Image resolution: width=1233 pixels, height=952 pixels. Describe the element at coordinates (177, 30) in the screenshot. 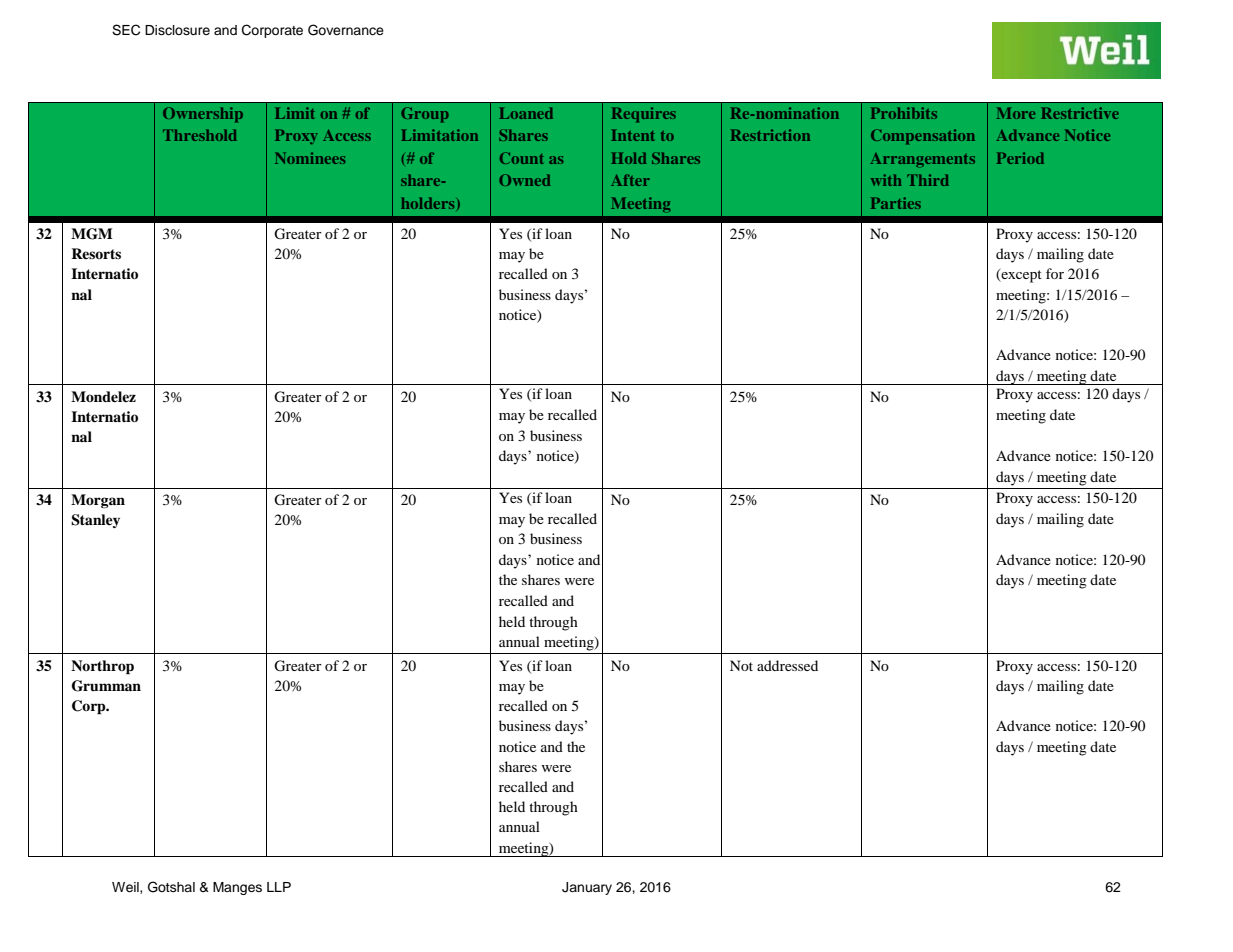

I see `Disclosure` at that location.
